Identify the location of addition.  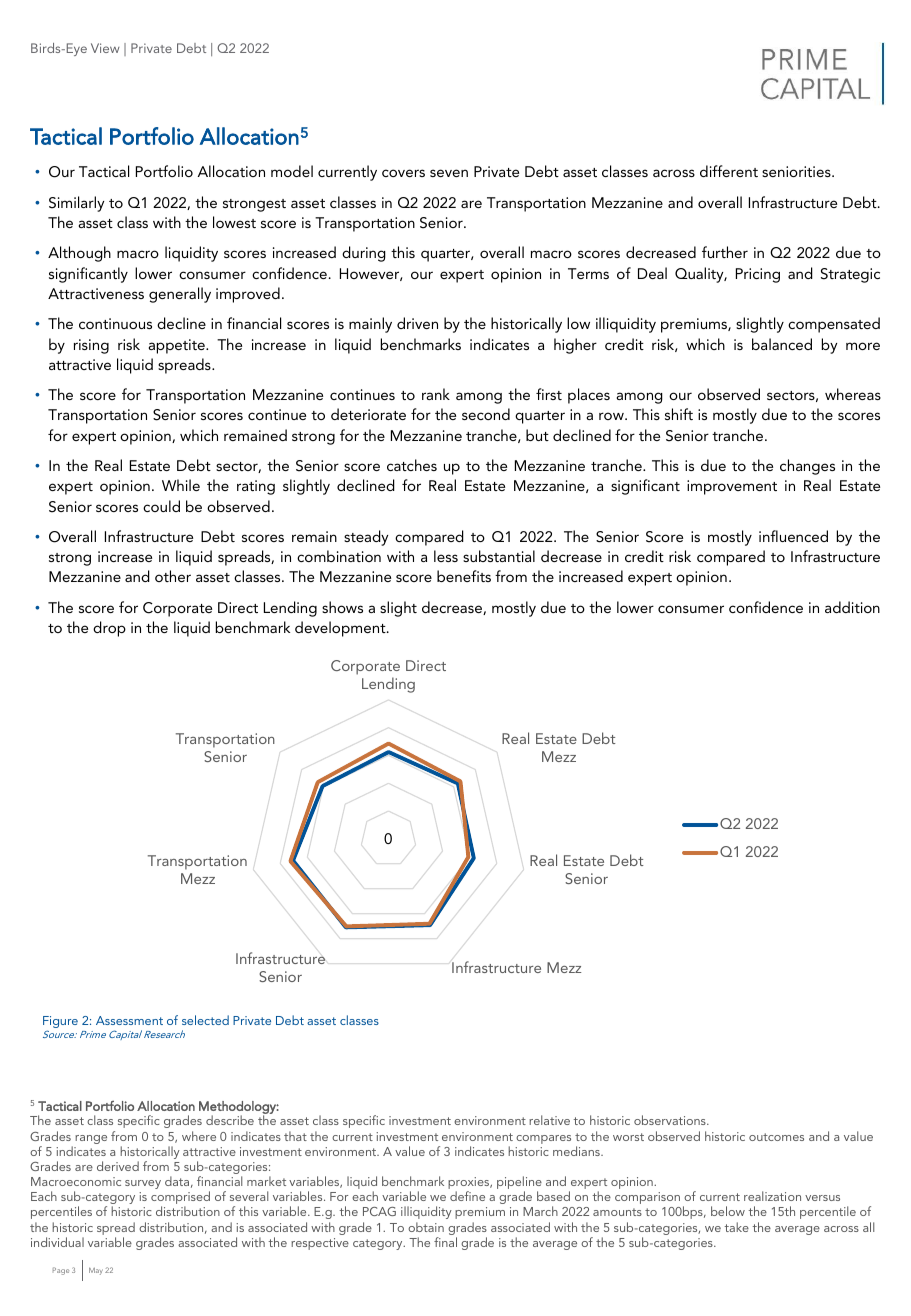
(852, 607).
